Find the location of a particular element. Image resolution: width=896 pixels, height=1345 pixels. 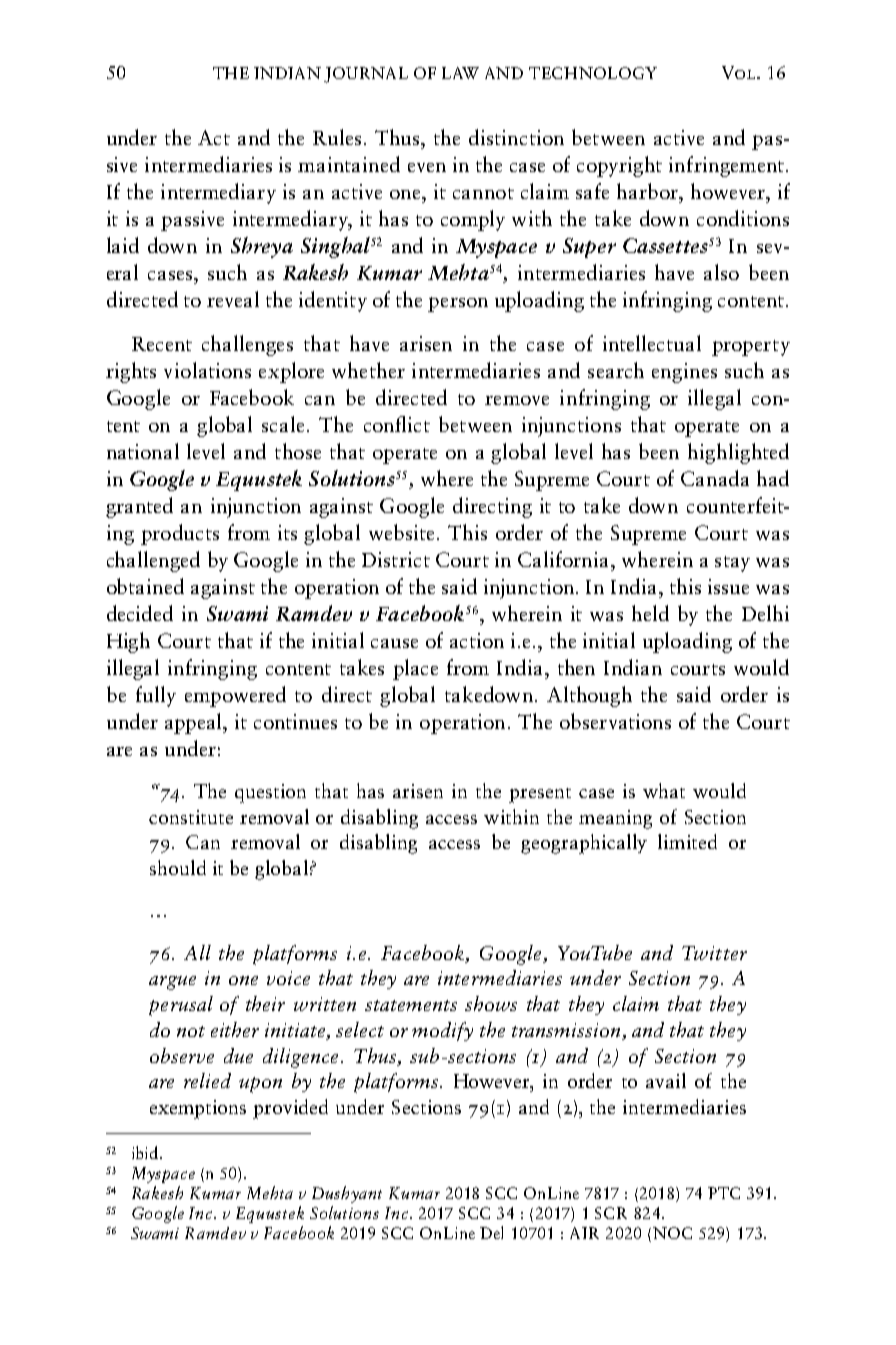

limited is located at coordinates (687, 841).
